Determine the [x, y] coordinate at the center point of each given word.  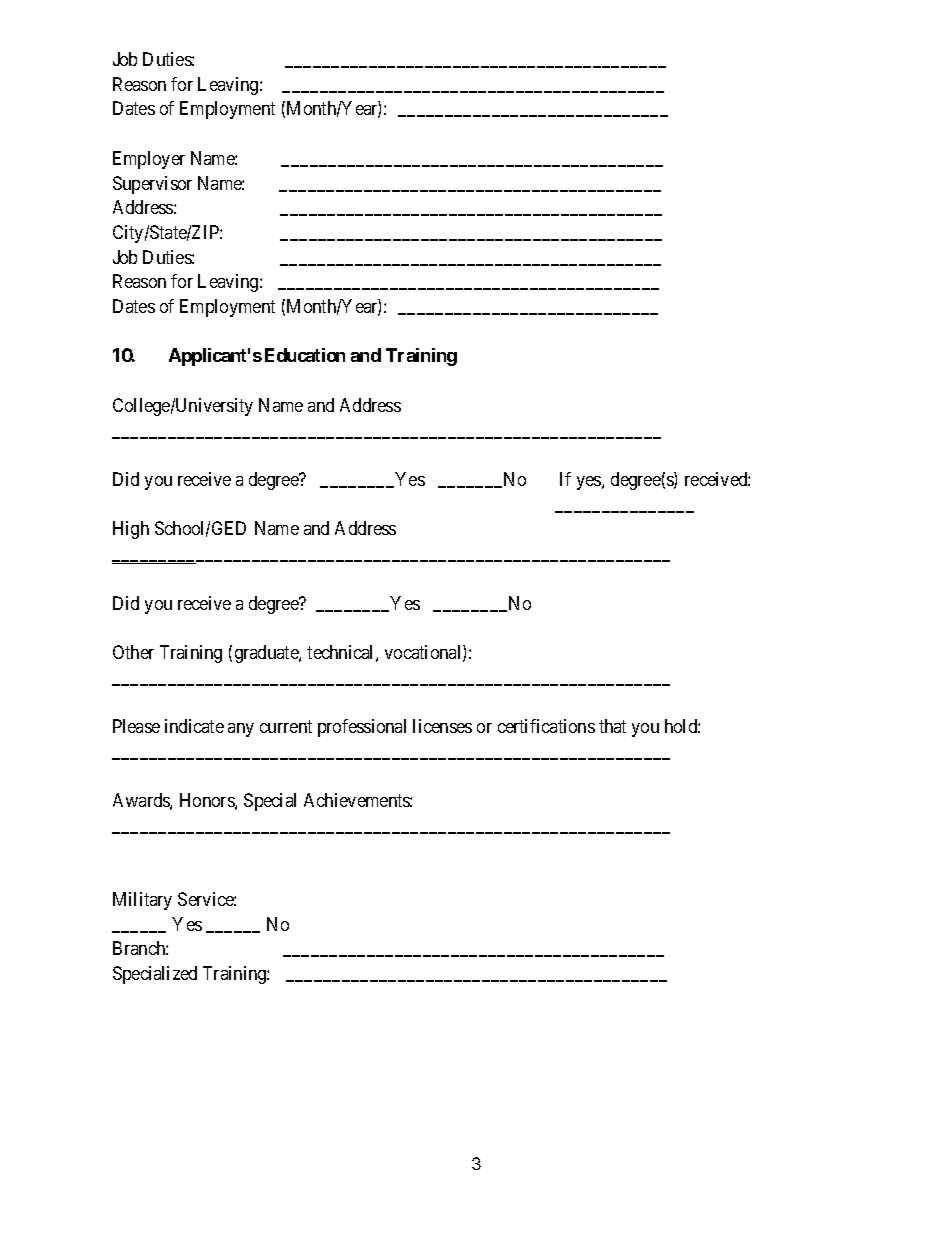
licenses [442, 726]
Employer [149, 160]
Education [305, 355]
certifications [546, 726]
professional [362, 728]
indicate [194, 726]
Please [136, 726]
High [131, 530]
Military [142, 901]
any [241, 730]
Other [133, 652]
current [286, 726]
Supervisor [152, 185]
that [612, 726]
